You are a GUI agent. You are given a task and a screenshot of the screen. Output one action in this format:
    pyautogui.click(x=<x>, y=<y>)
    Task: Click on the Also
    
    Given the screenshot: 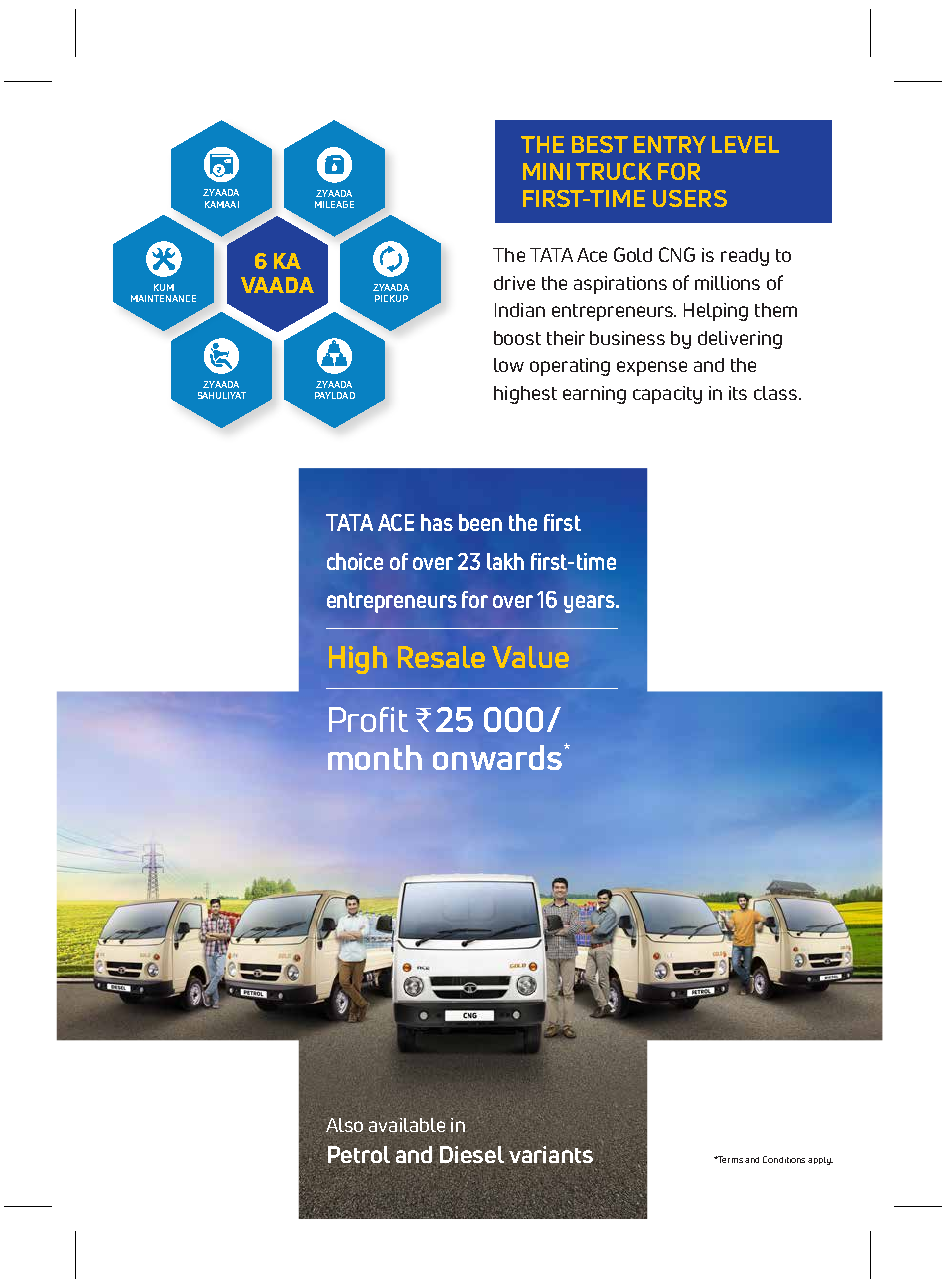 What is the action you would take?
    pyautogui.click(x=344, y=1125)
